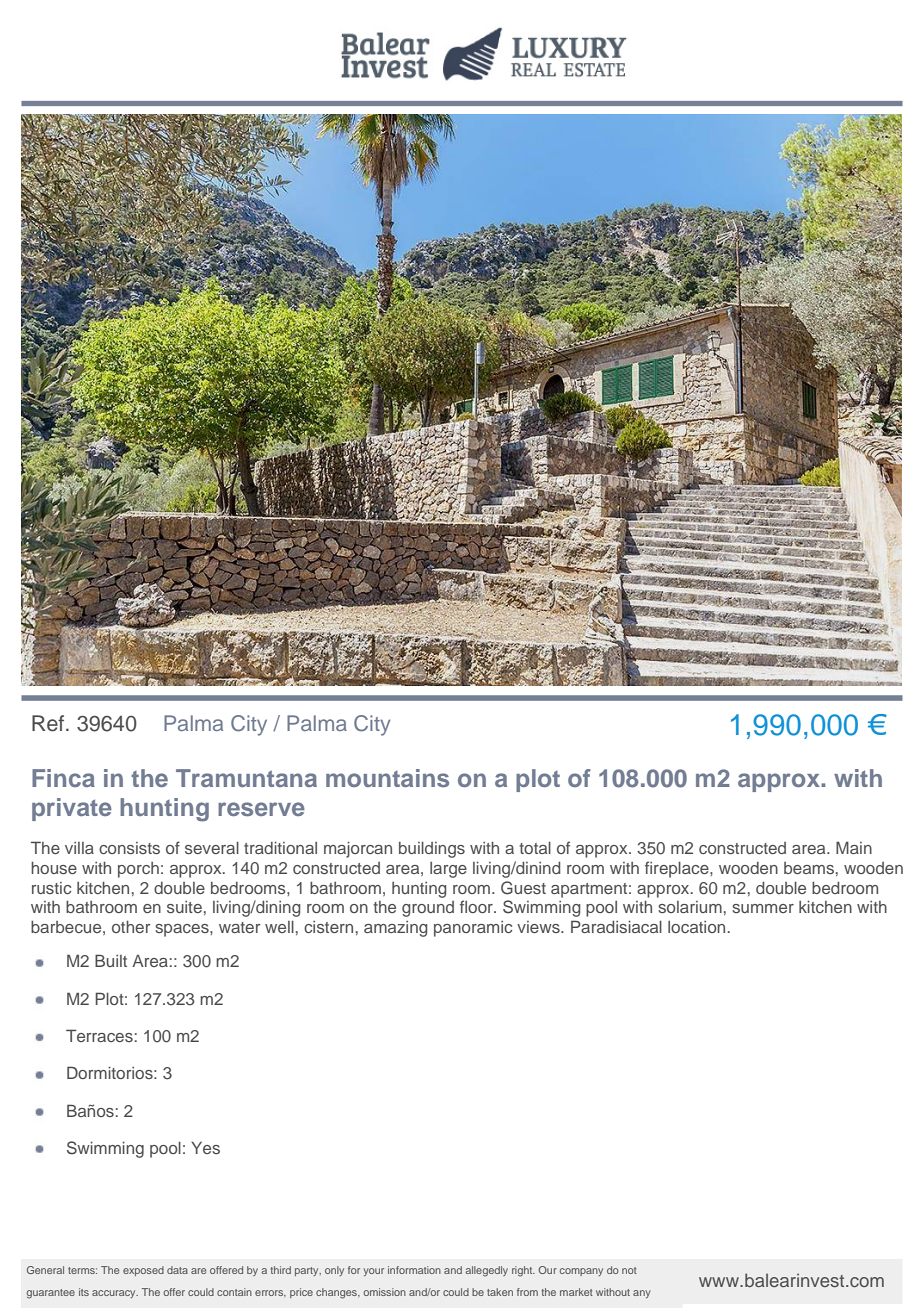  What do you see at coordinates (387, 778) in the screenshot?
I see `mountains` at bounding box center [387, 778].
